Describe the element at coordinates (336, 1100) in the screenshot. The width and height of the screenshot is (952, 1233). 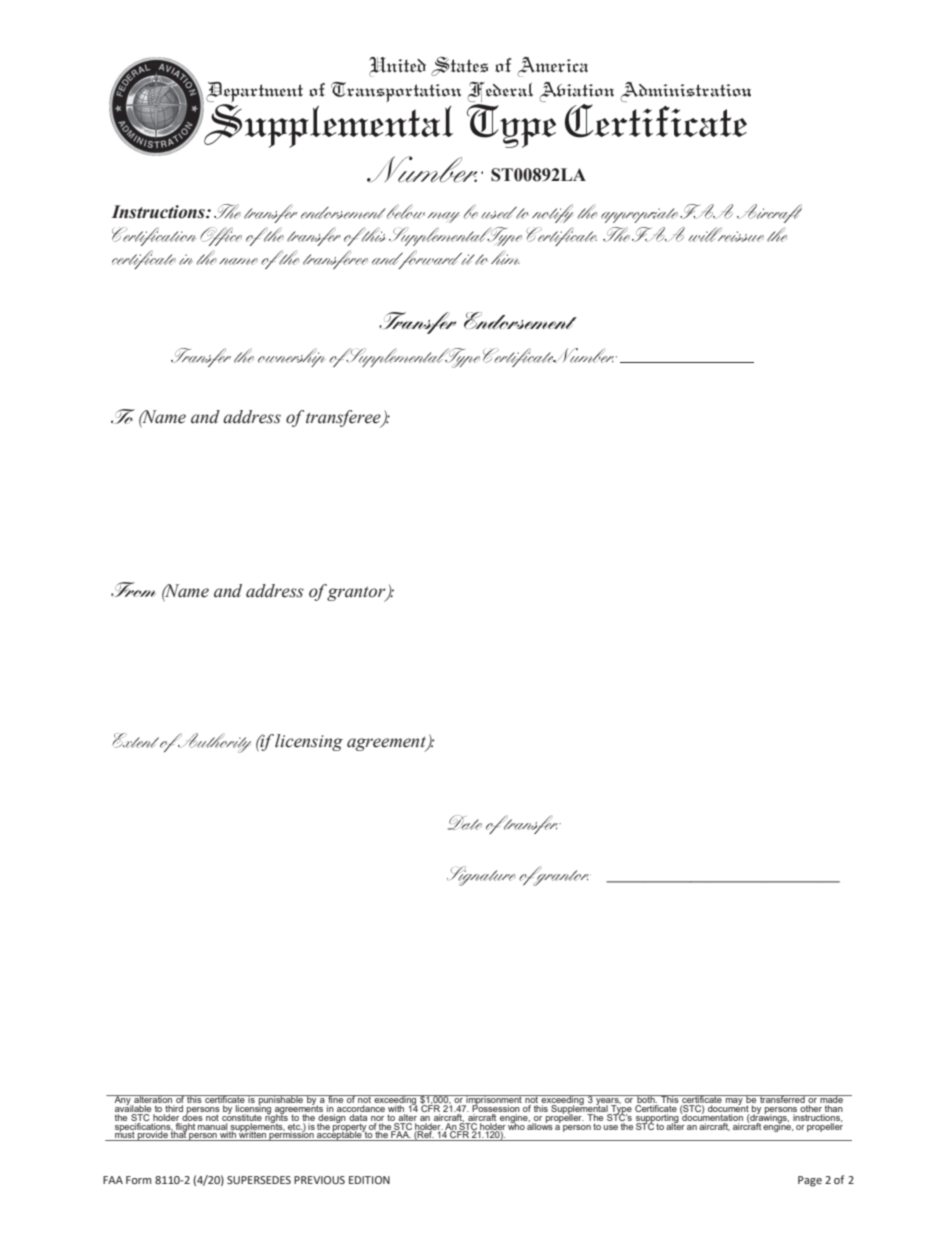
I see `fine` at that location.
